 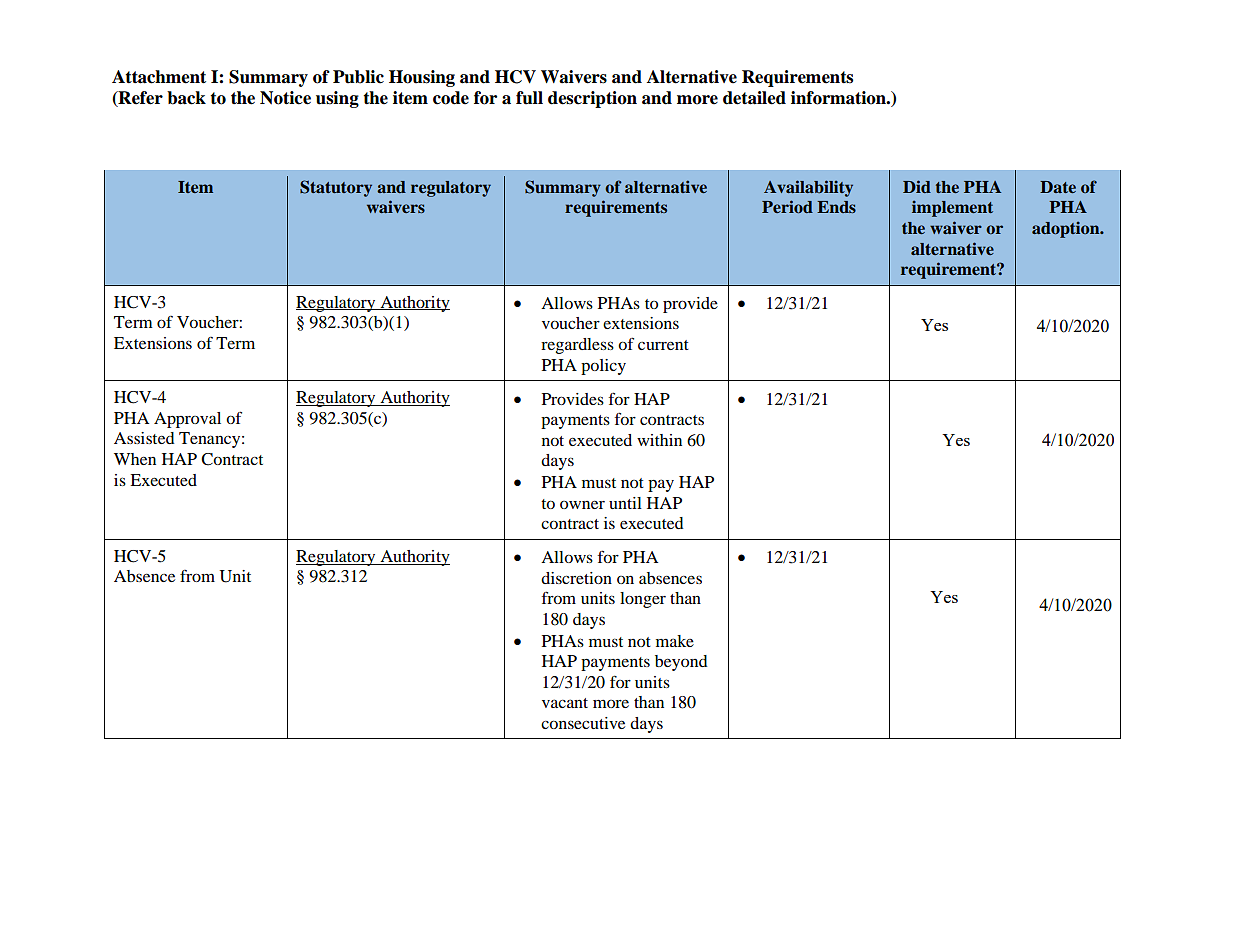 I want to click on within, so click(x=659, y=440).
